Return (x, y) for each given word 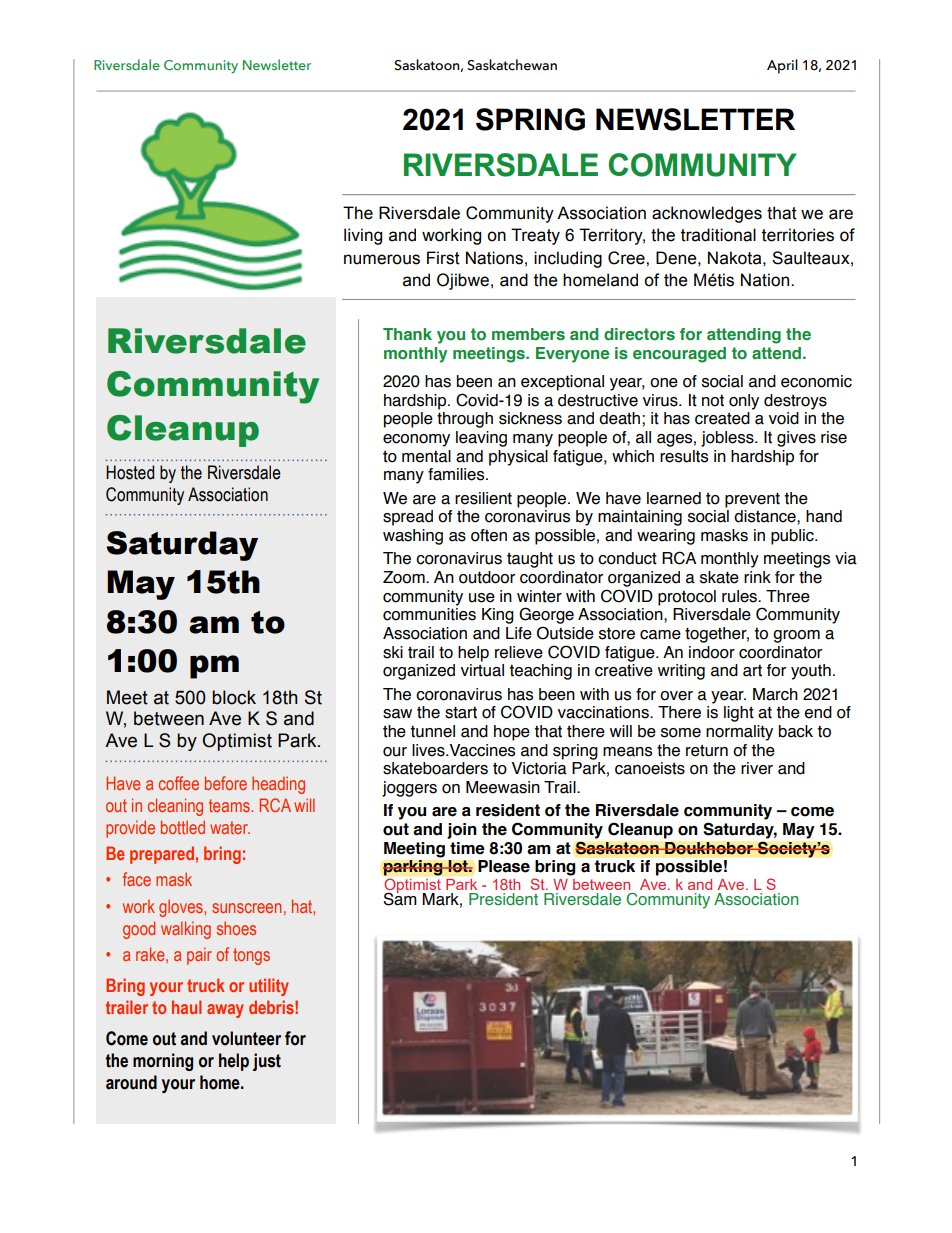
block (234, 697)
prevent (752, 500)
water (230, 827)
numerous (382, 259)
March (775, 694)
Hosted (130, 472)
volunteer (246, 1038)
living (363, 236)
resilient (483, 498)
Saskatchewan (512, 65)
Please (504, 866)
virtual (482, 670)
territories (798, 235)
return (707, 751)
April (782, 66)
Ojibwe (463, 281)
